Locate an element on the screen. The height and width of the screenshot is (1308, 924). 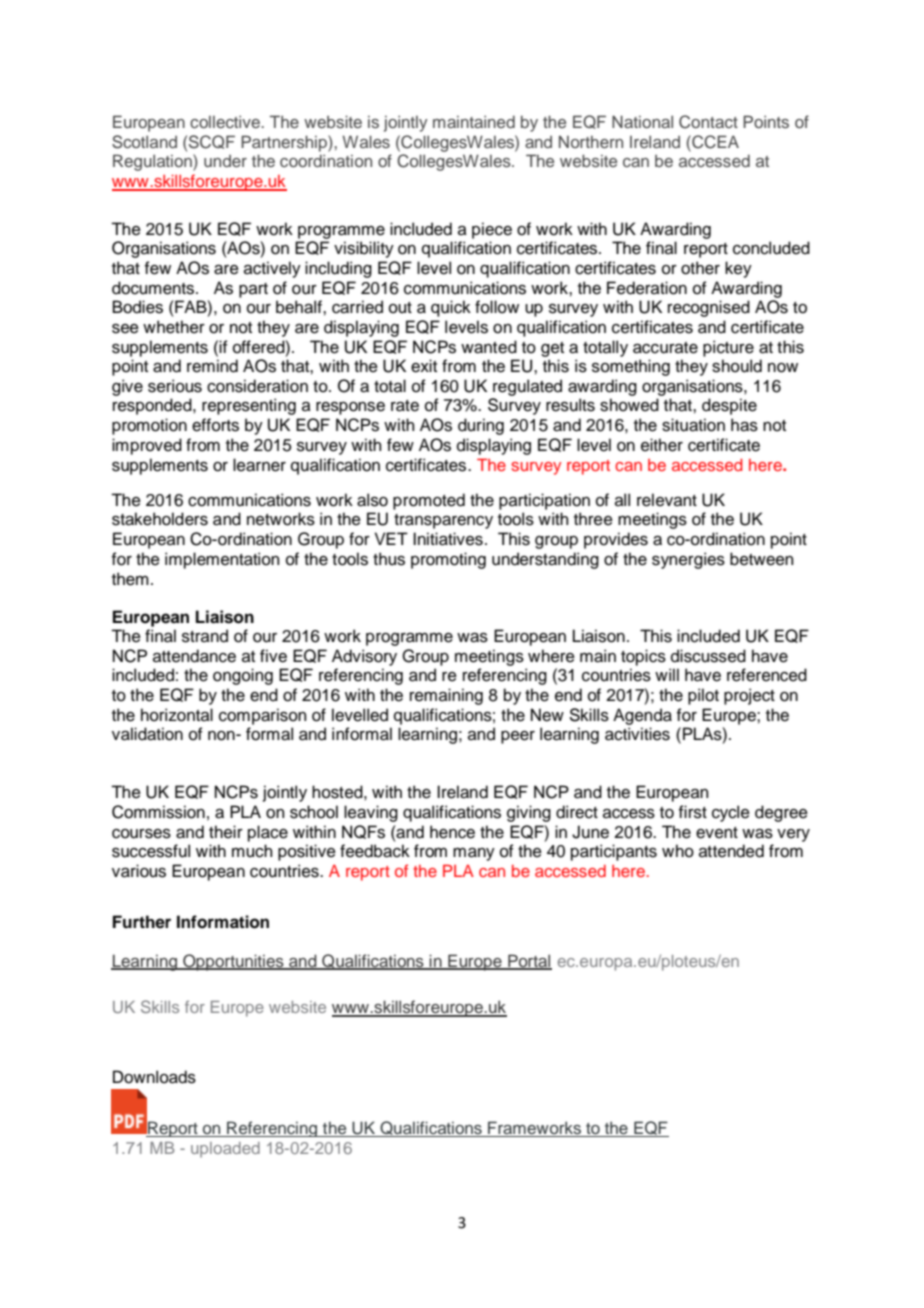
collective is located at coordinates (226, 121).
